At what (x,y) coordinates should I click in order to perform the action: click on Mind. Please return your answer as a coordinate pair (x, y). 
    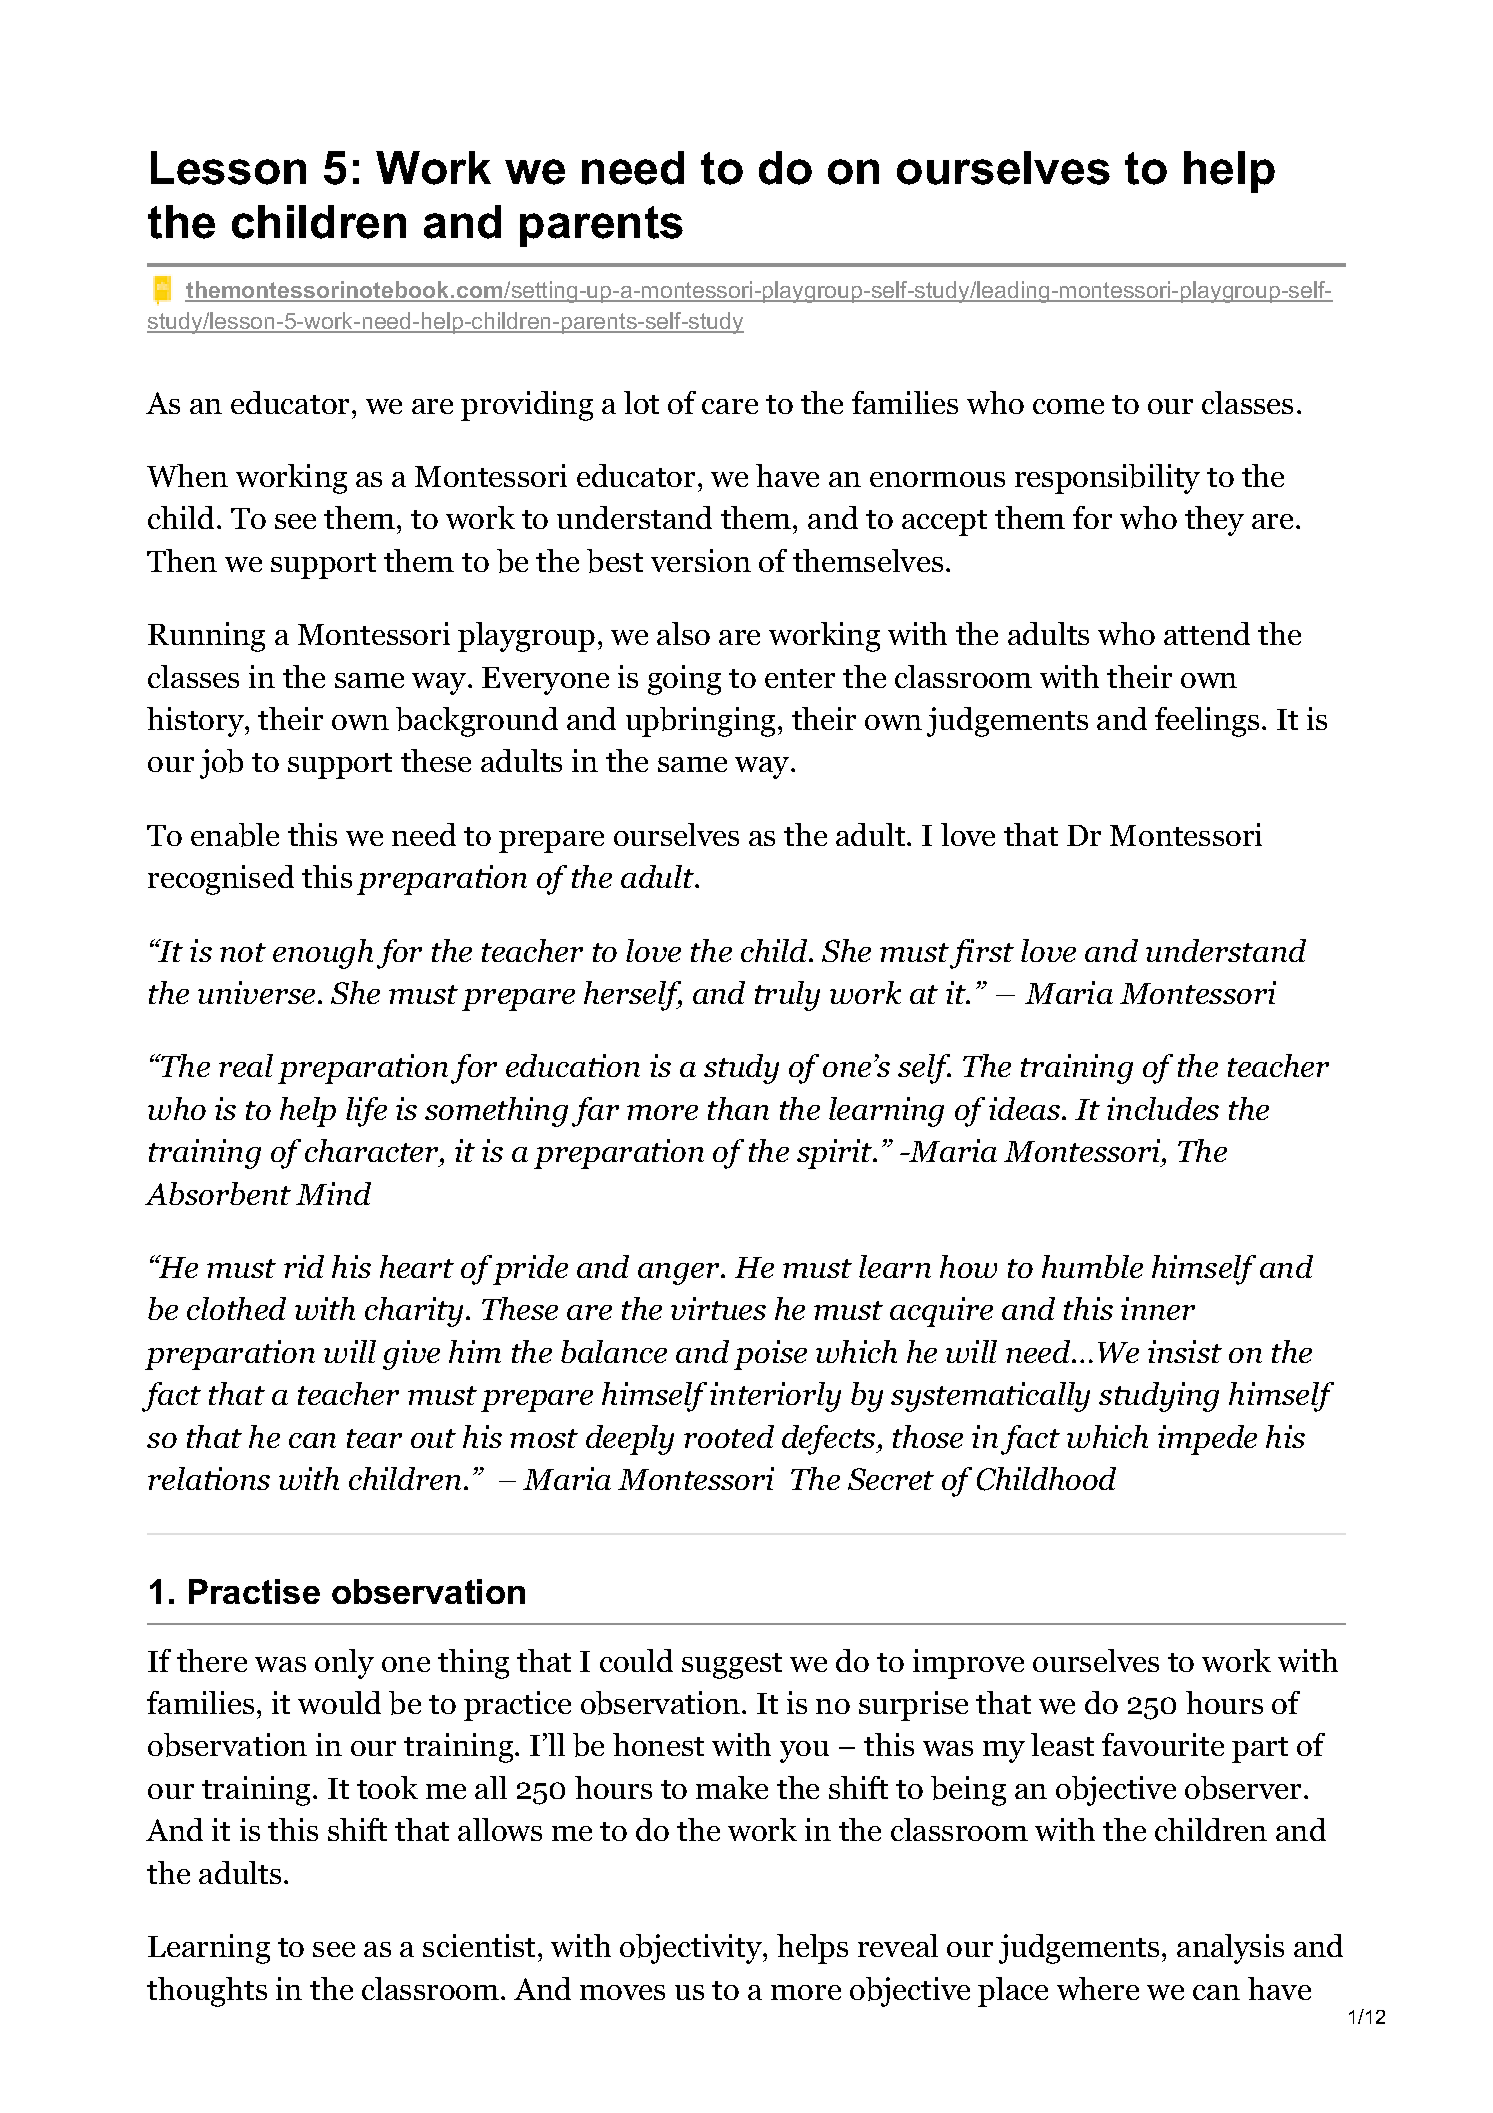
    Looking at the image, I should click on (333, 1193).
